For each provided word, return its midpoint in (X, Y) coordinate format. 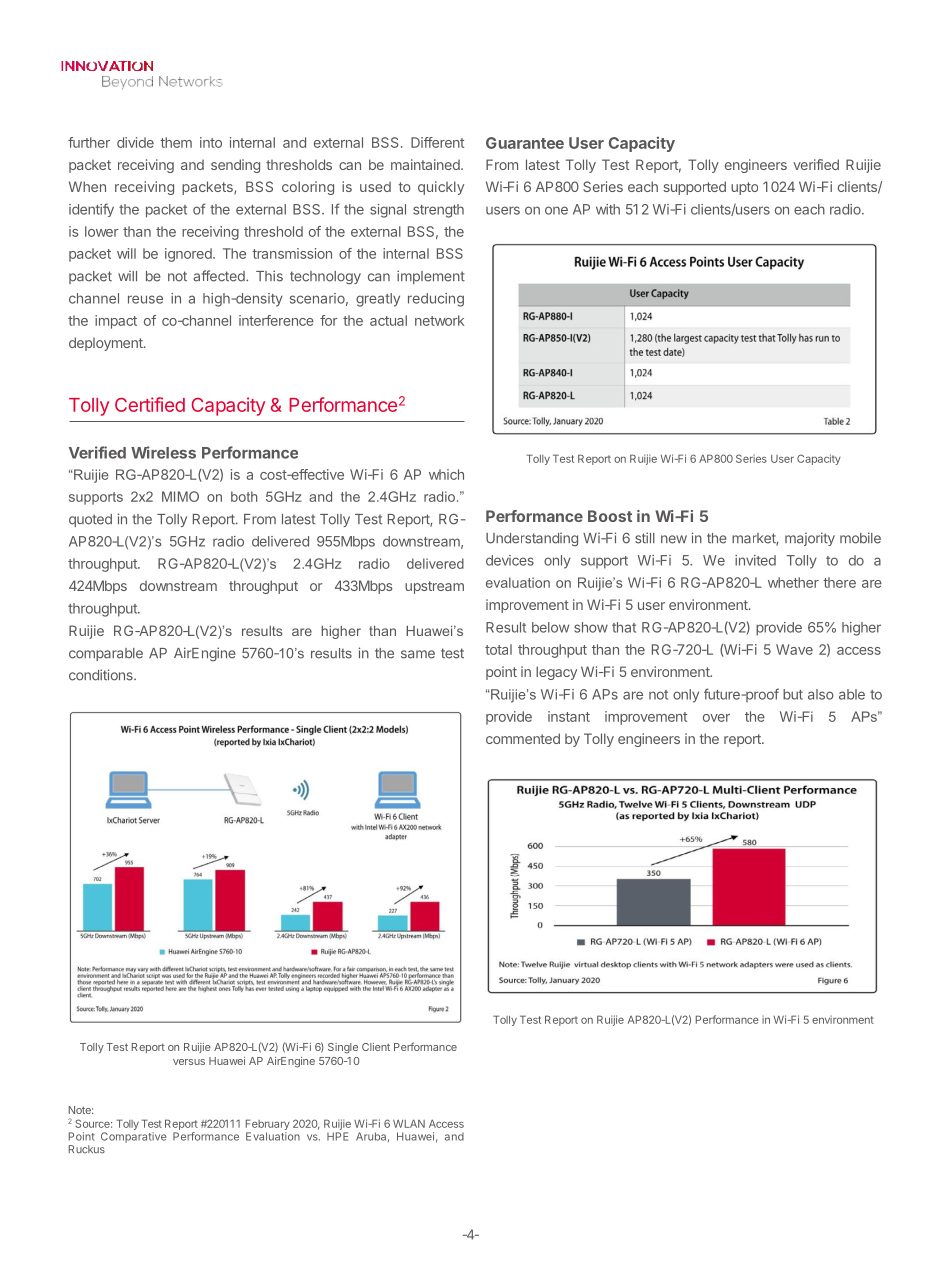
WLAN (409, 1123)
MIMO (180, 496)
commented (523, 738)
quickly (441, 188)
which (446, 474)
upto (744, 188)
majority (810, 539)
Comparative (134, 1137)
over (716, 718)
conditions (102, 675)
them (176, 142)
